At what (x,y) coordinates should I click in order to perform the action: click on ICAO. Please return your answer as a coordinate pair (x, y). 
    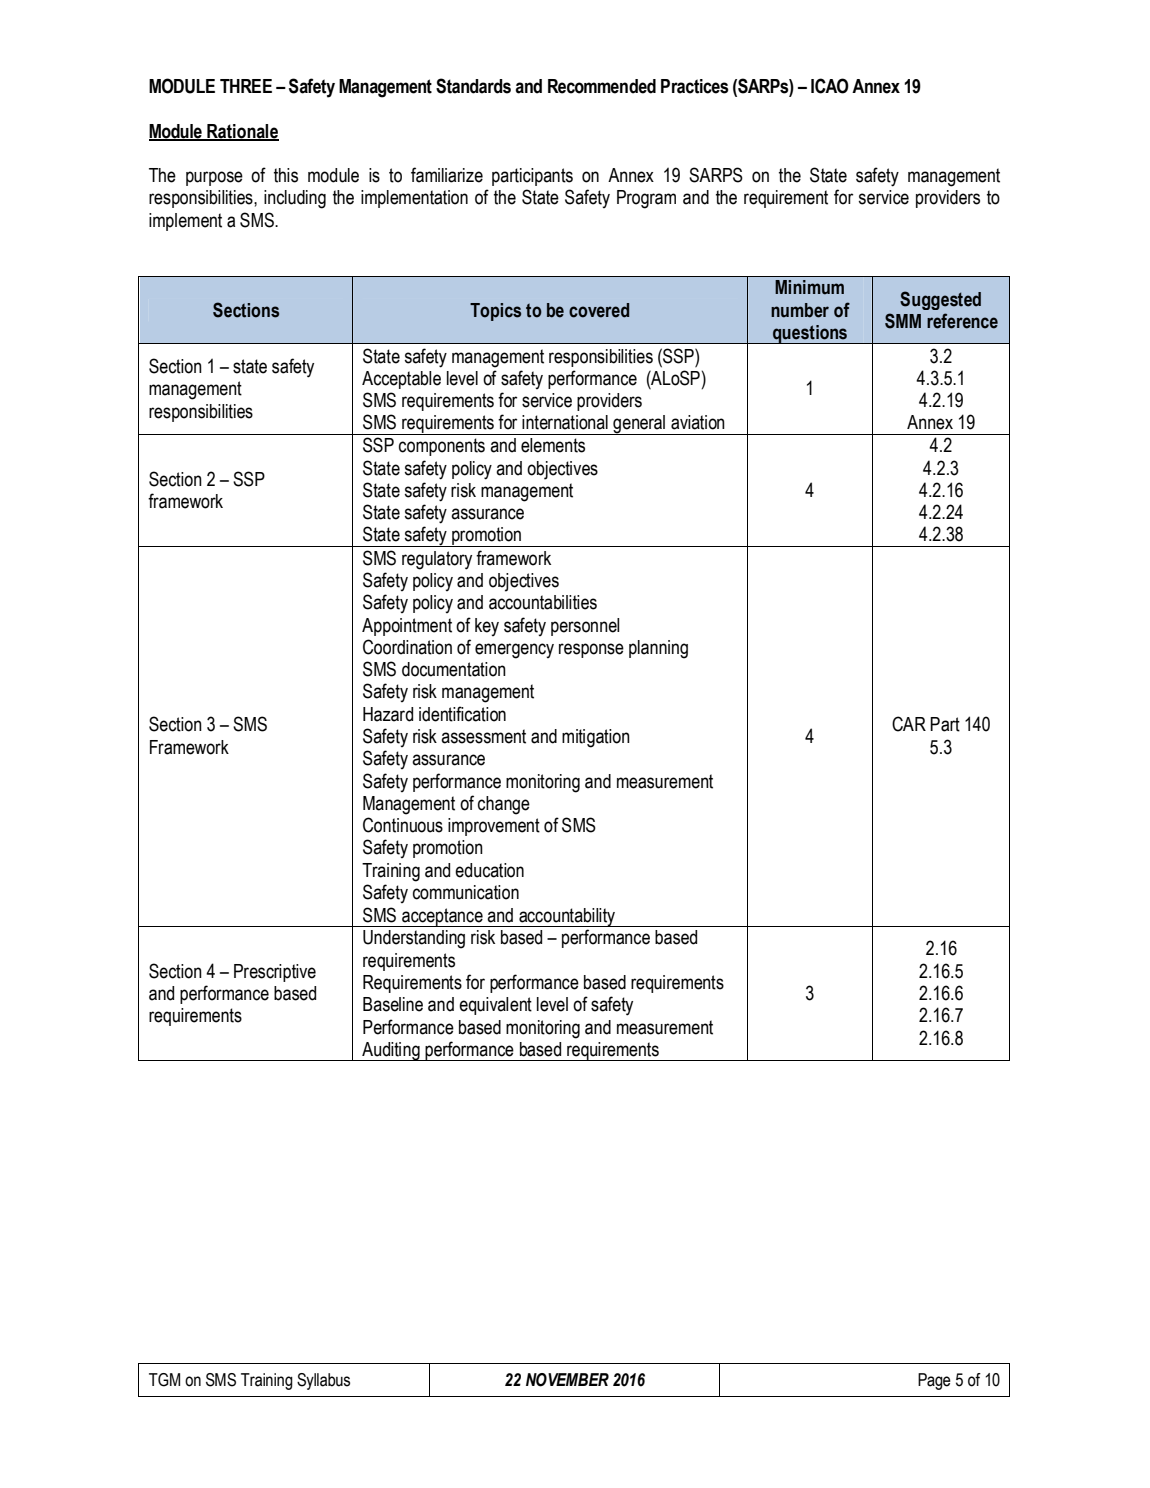
    Looking at the image, I should click on (830, 86).
